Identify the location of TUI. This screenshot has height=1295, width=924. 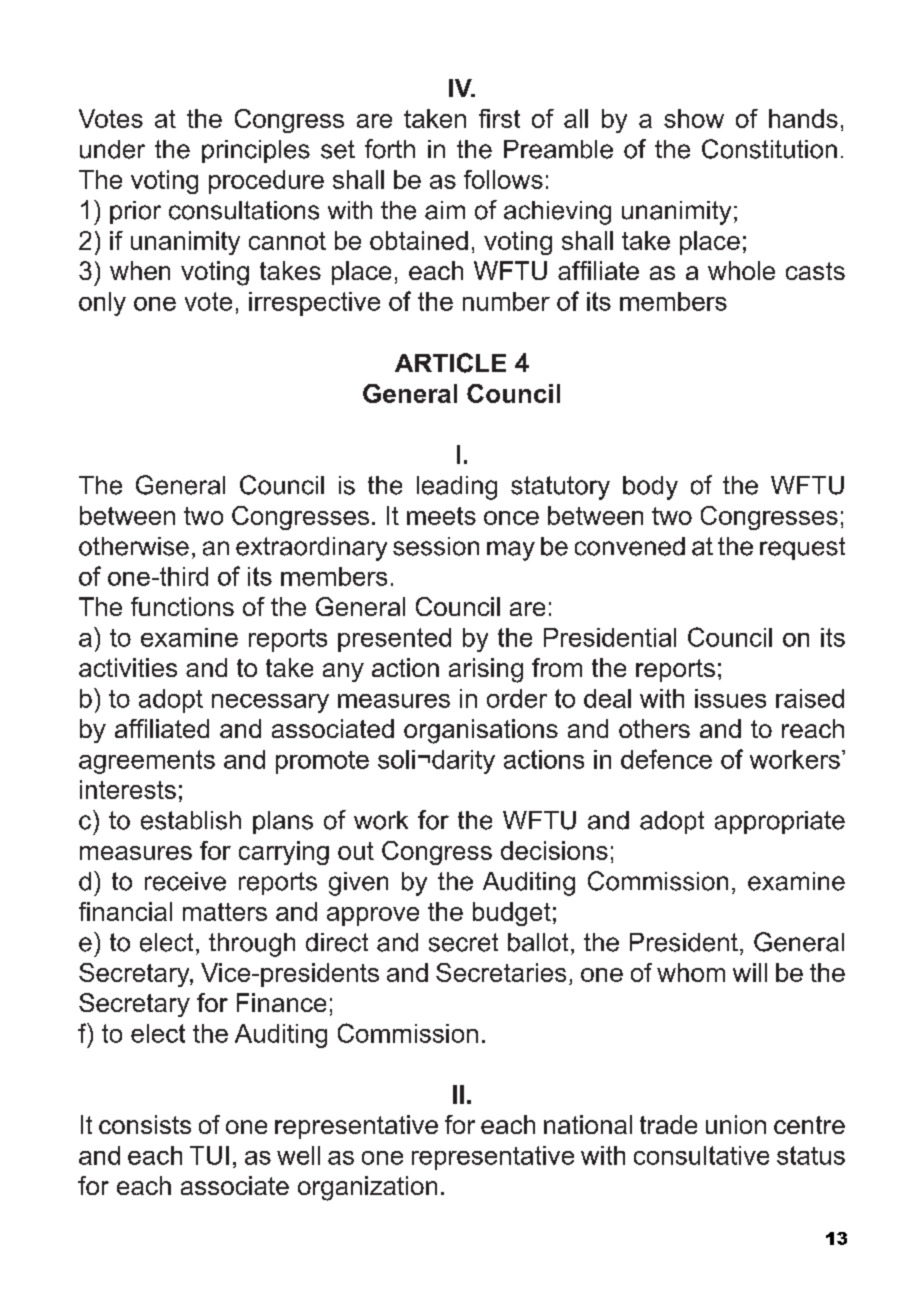
(209, 1155).
